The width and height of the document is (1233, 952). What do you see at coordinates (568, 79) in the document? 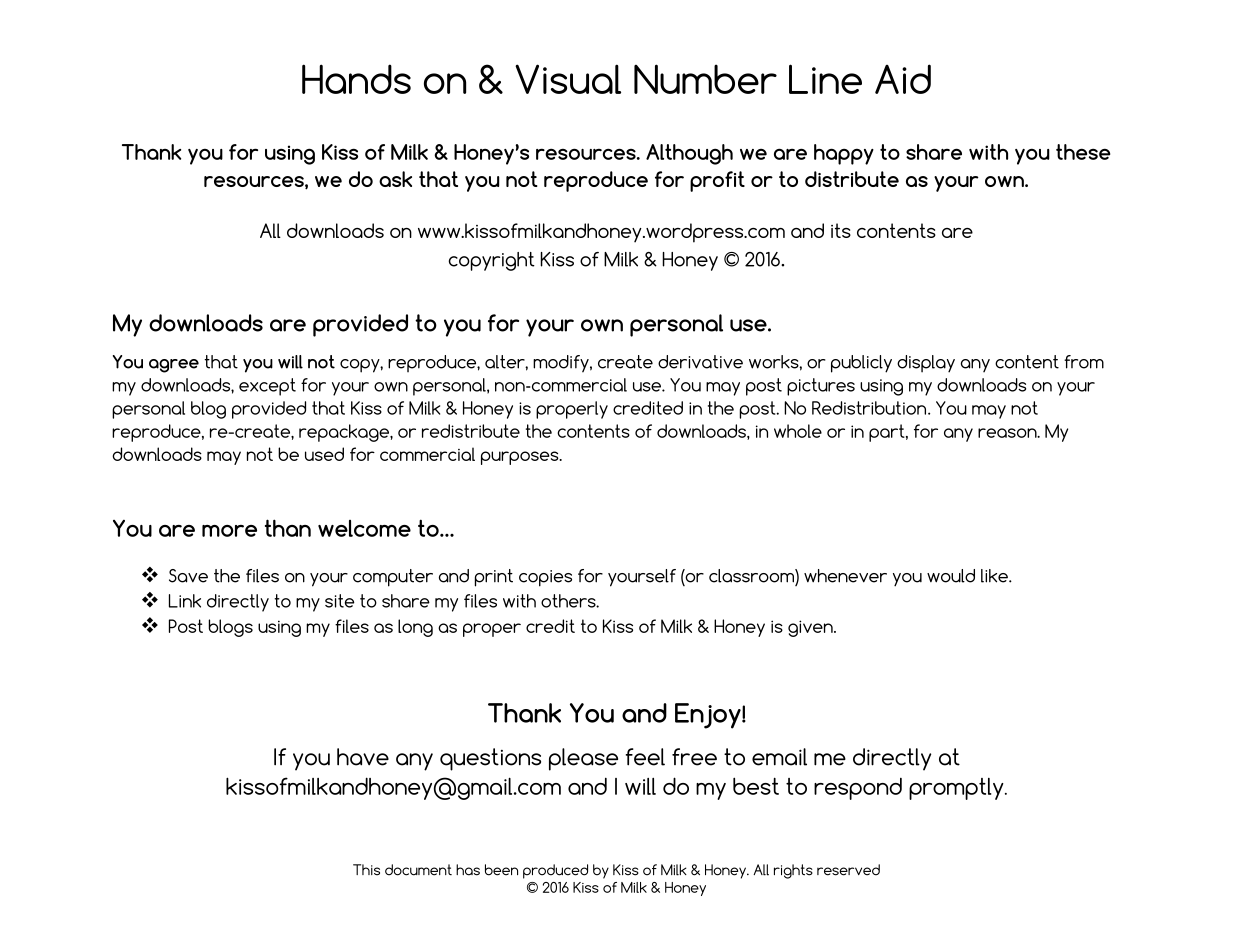
I see `Visual` at bounding box center [568, 79].
